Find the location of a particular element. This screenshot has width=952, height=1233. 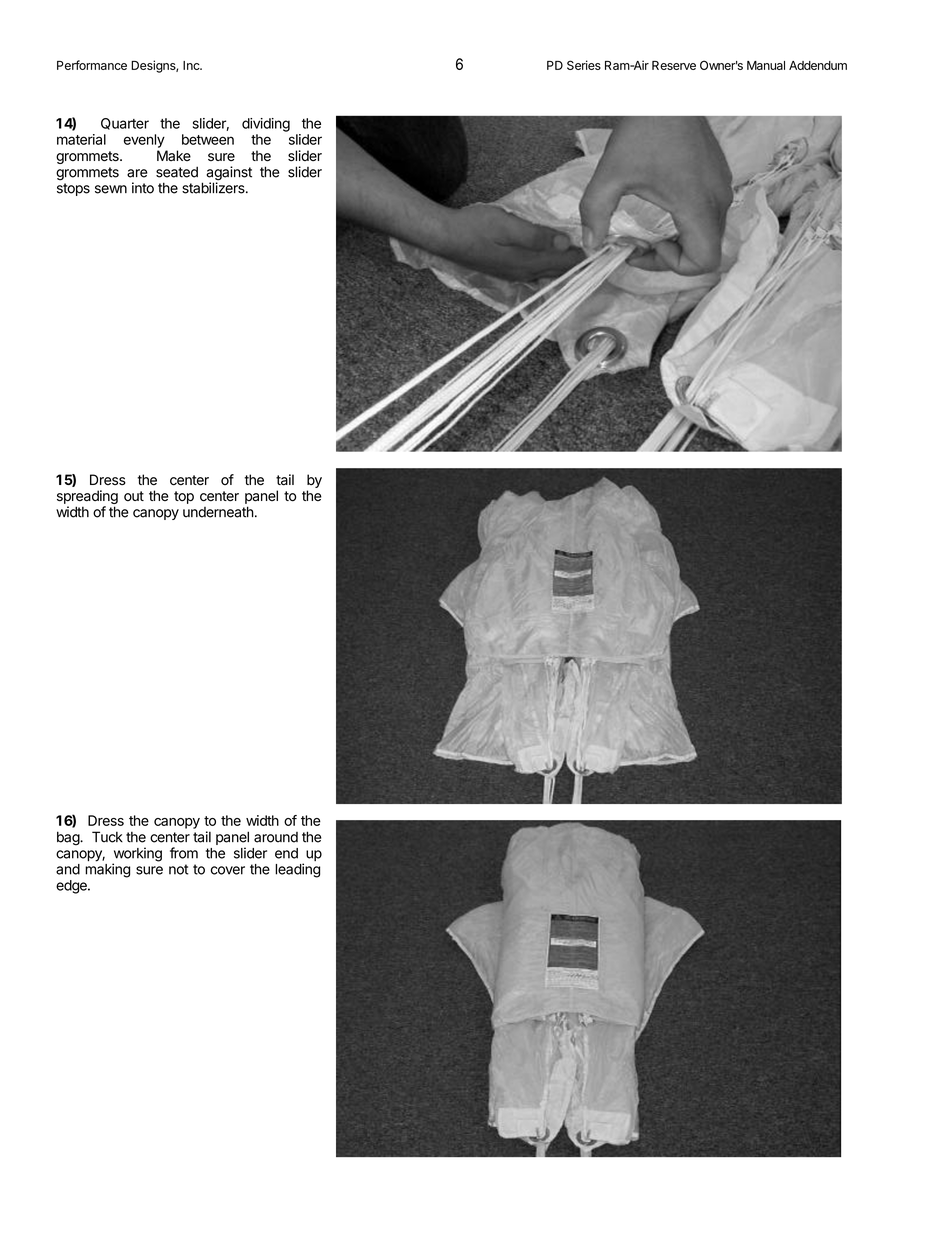

out is located at coordinates (134, 496).
